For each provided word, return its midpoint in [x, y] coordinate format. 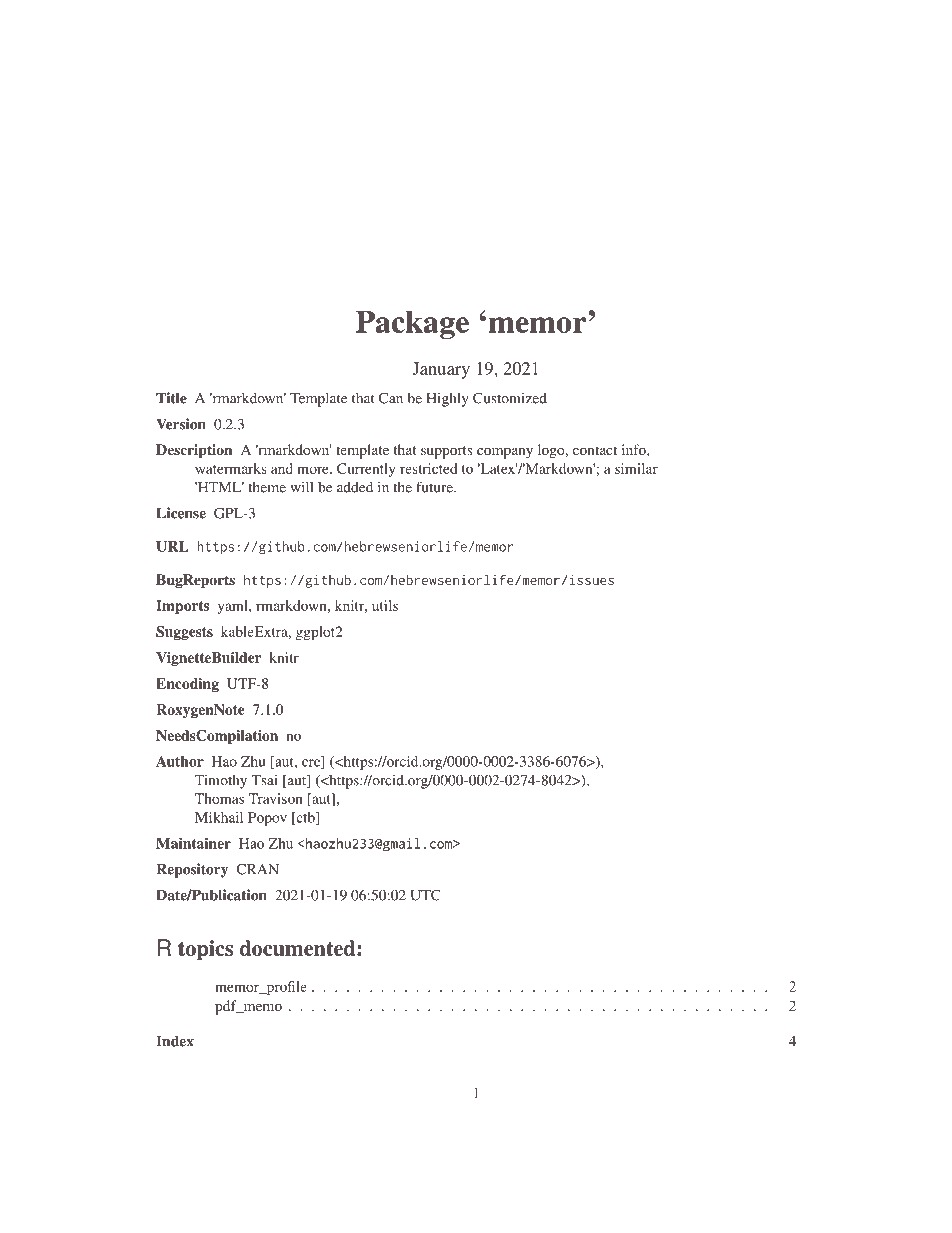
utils [385, 605]
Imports [182, 607]
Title [171, 398]
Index [175, 1041]
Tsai [264, 780]
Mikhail [219, 817]
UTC [425, 895]
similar [636, 468]
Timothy [221, 781]
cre [312, 764]
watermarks [231, 468]
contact [595, 450]
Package [412, 324]
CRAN [257, 869]
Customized [510, 398]
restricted [428, 468]
